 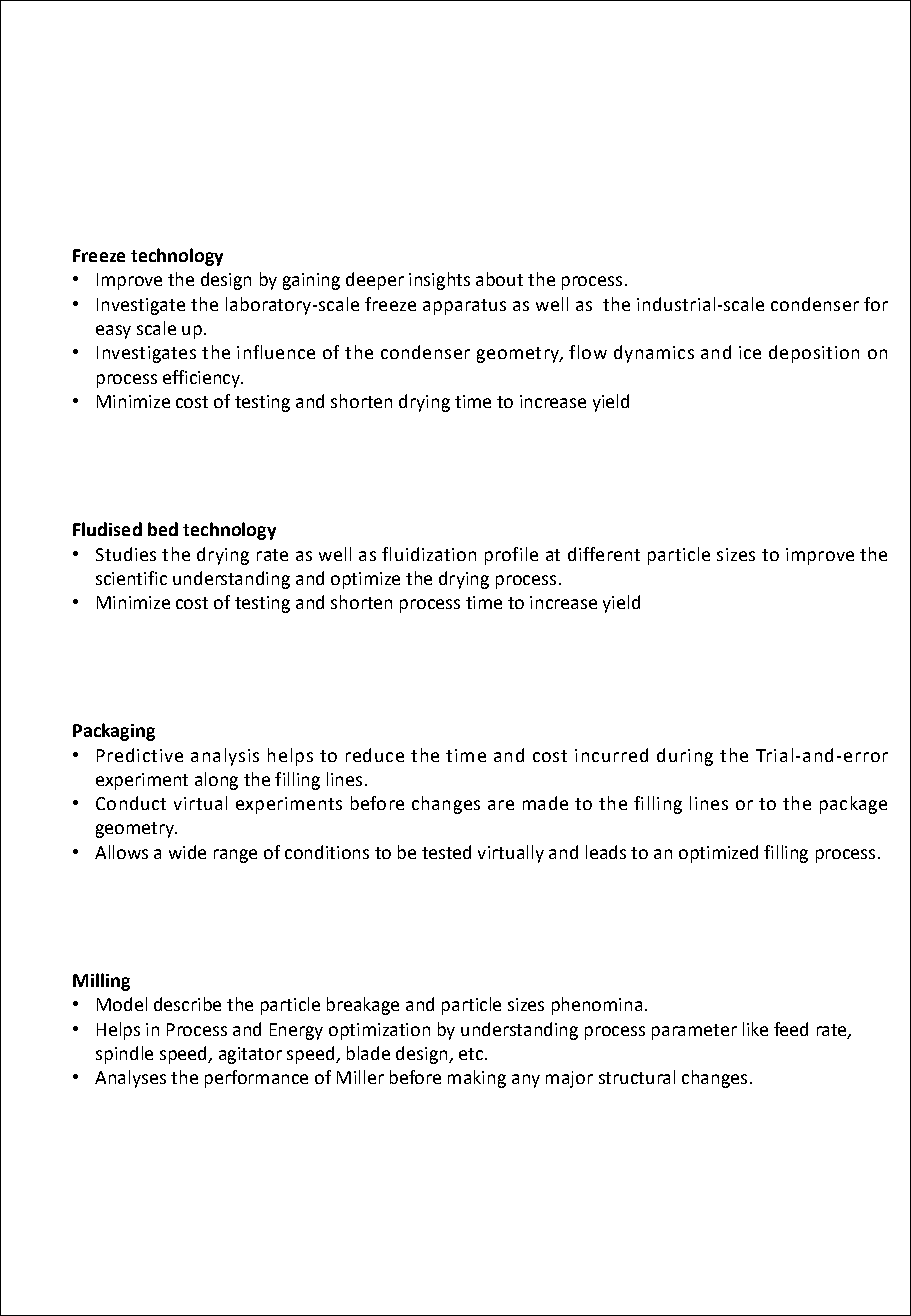 I want to click on like, so click(x=755, y=1029).
